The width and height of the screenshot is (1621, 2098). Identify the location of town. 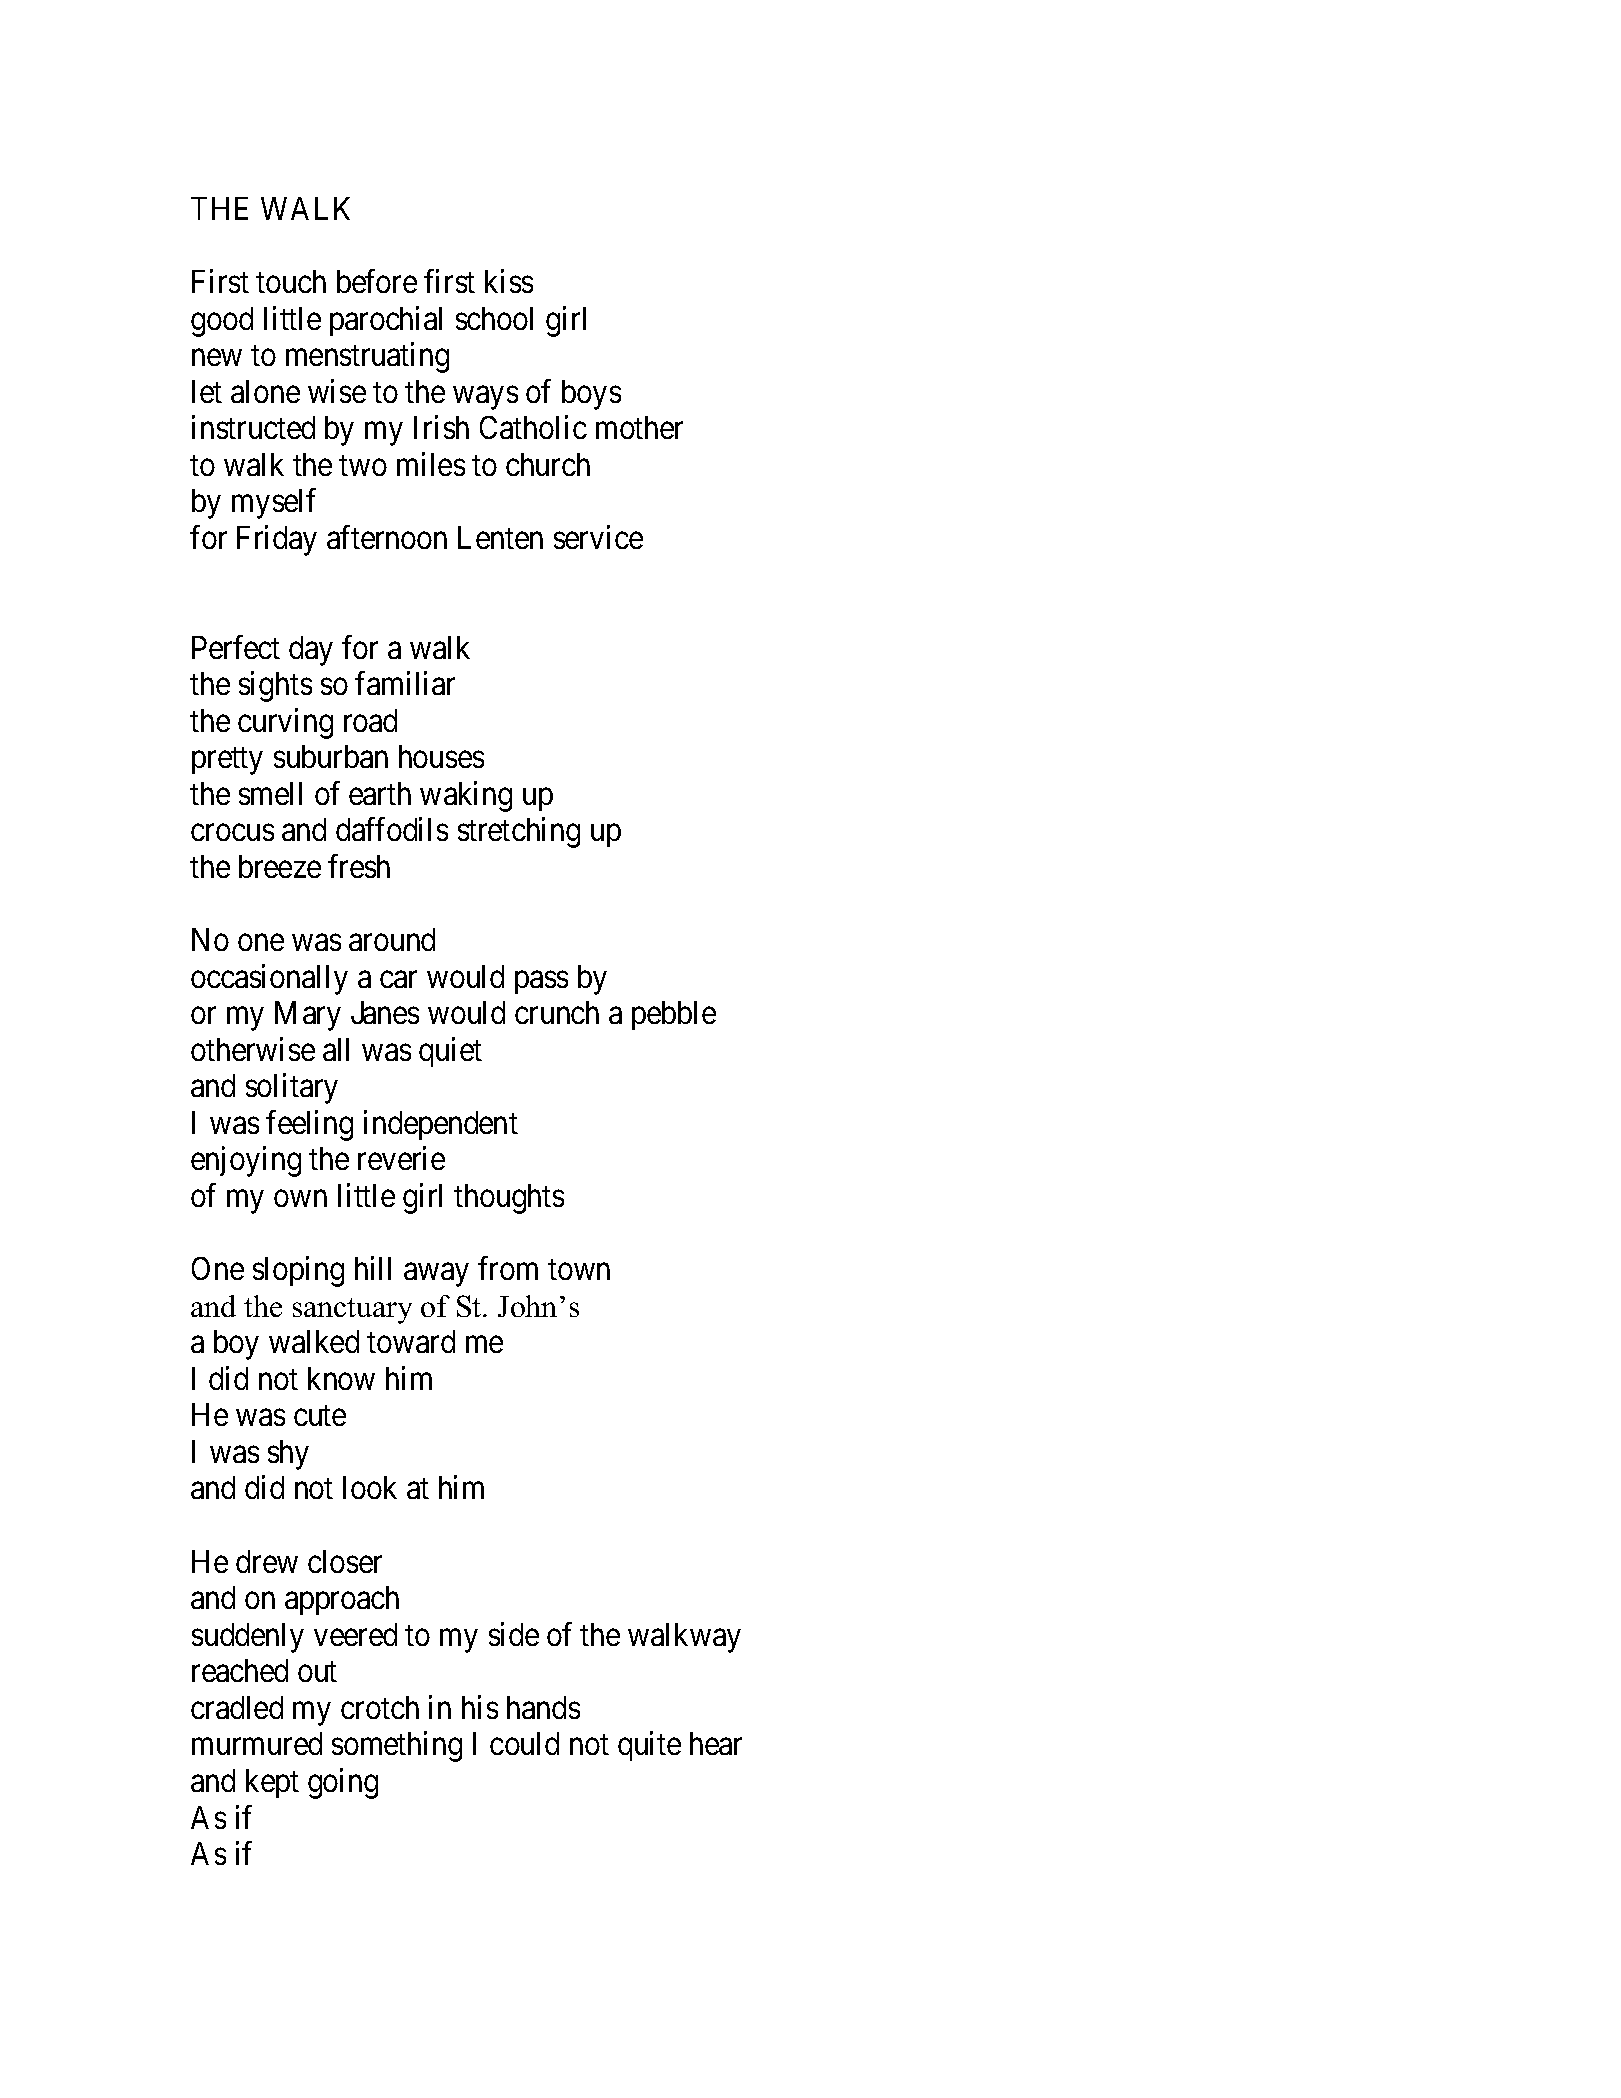
(579, 1270).
